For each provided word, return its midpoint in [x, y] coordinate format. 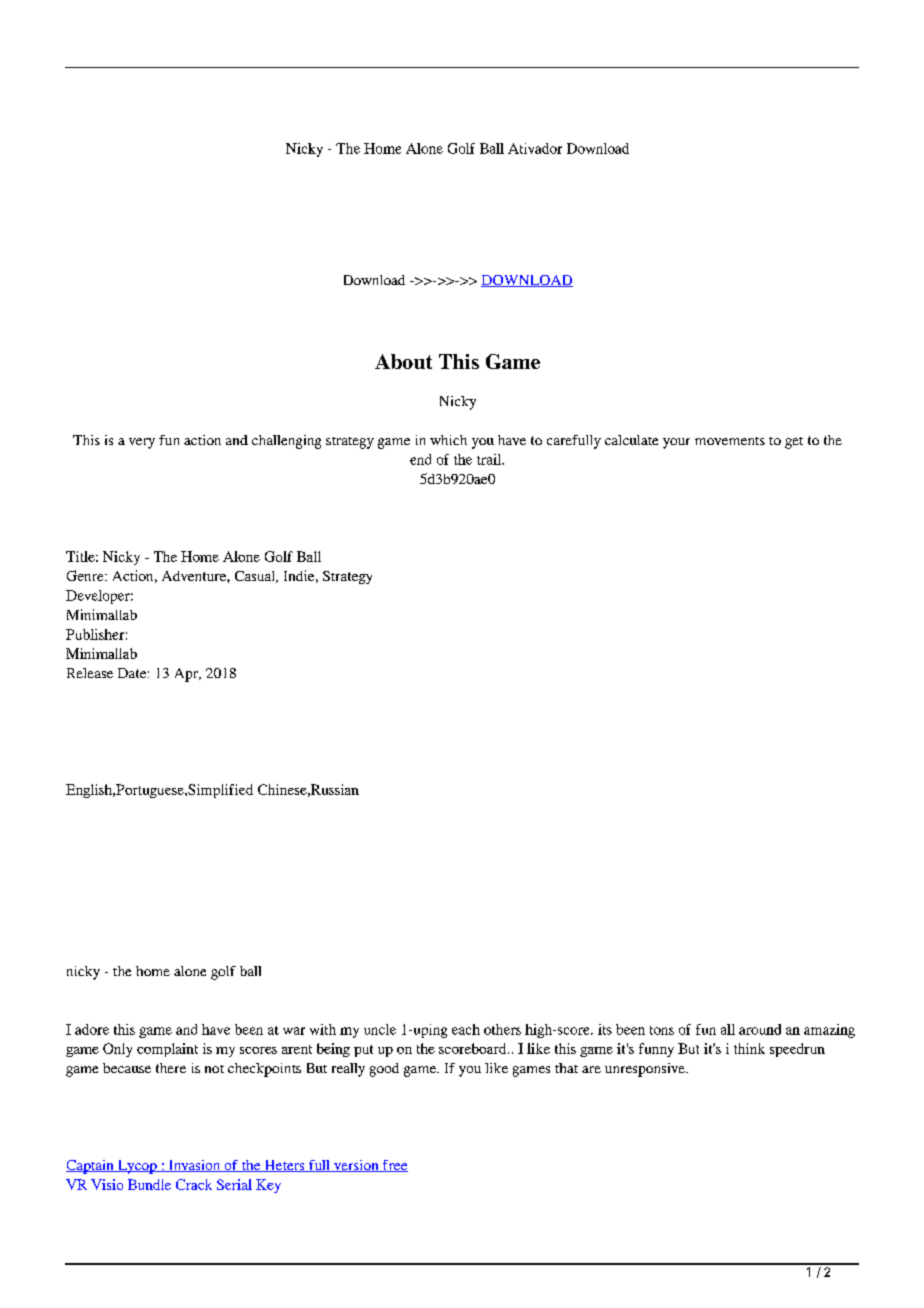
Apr [187, 675]
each [466, 1029]
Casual [256, 577]
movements [730, 441]
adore [92, 1029]
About [403, 361]
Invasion [194, 1166]
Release [90, 673]
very [142, 443]
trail [490, 459]
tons [662, 1030]
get [794, 443]
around [760, 1029]
